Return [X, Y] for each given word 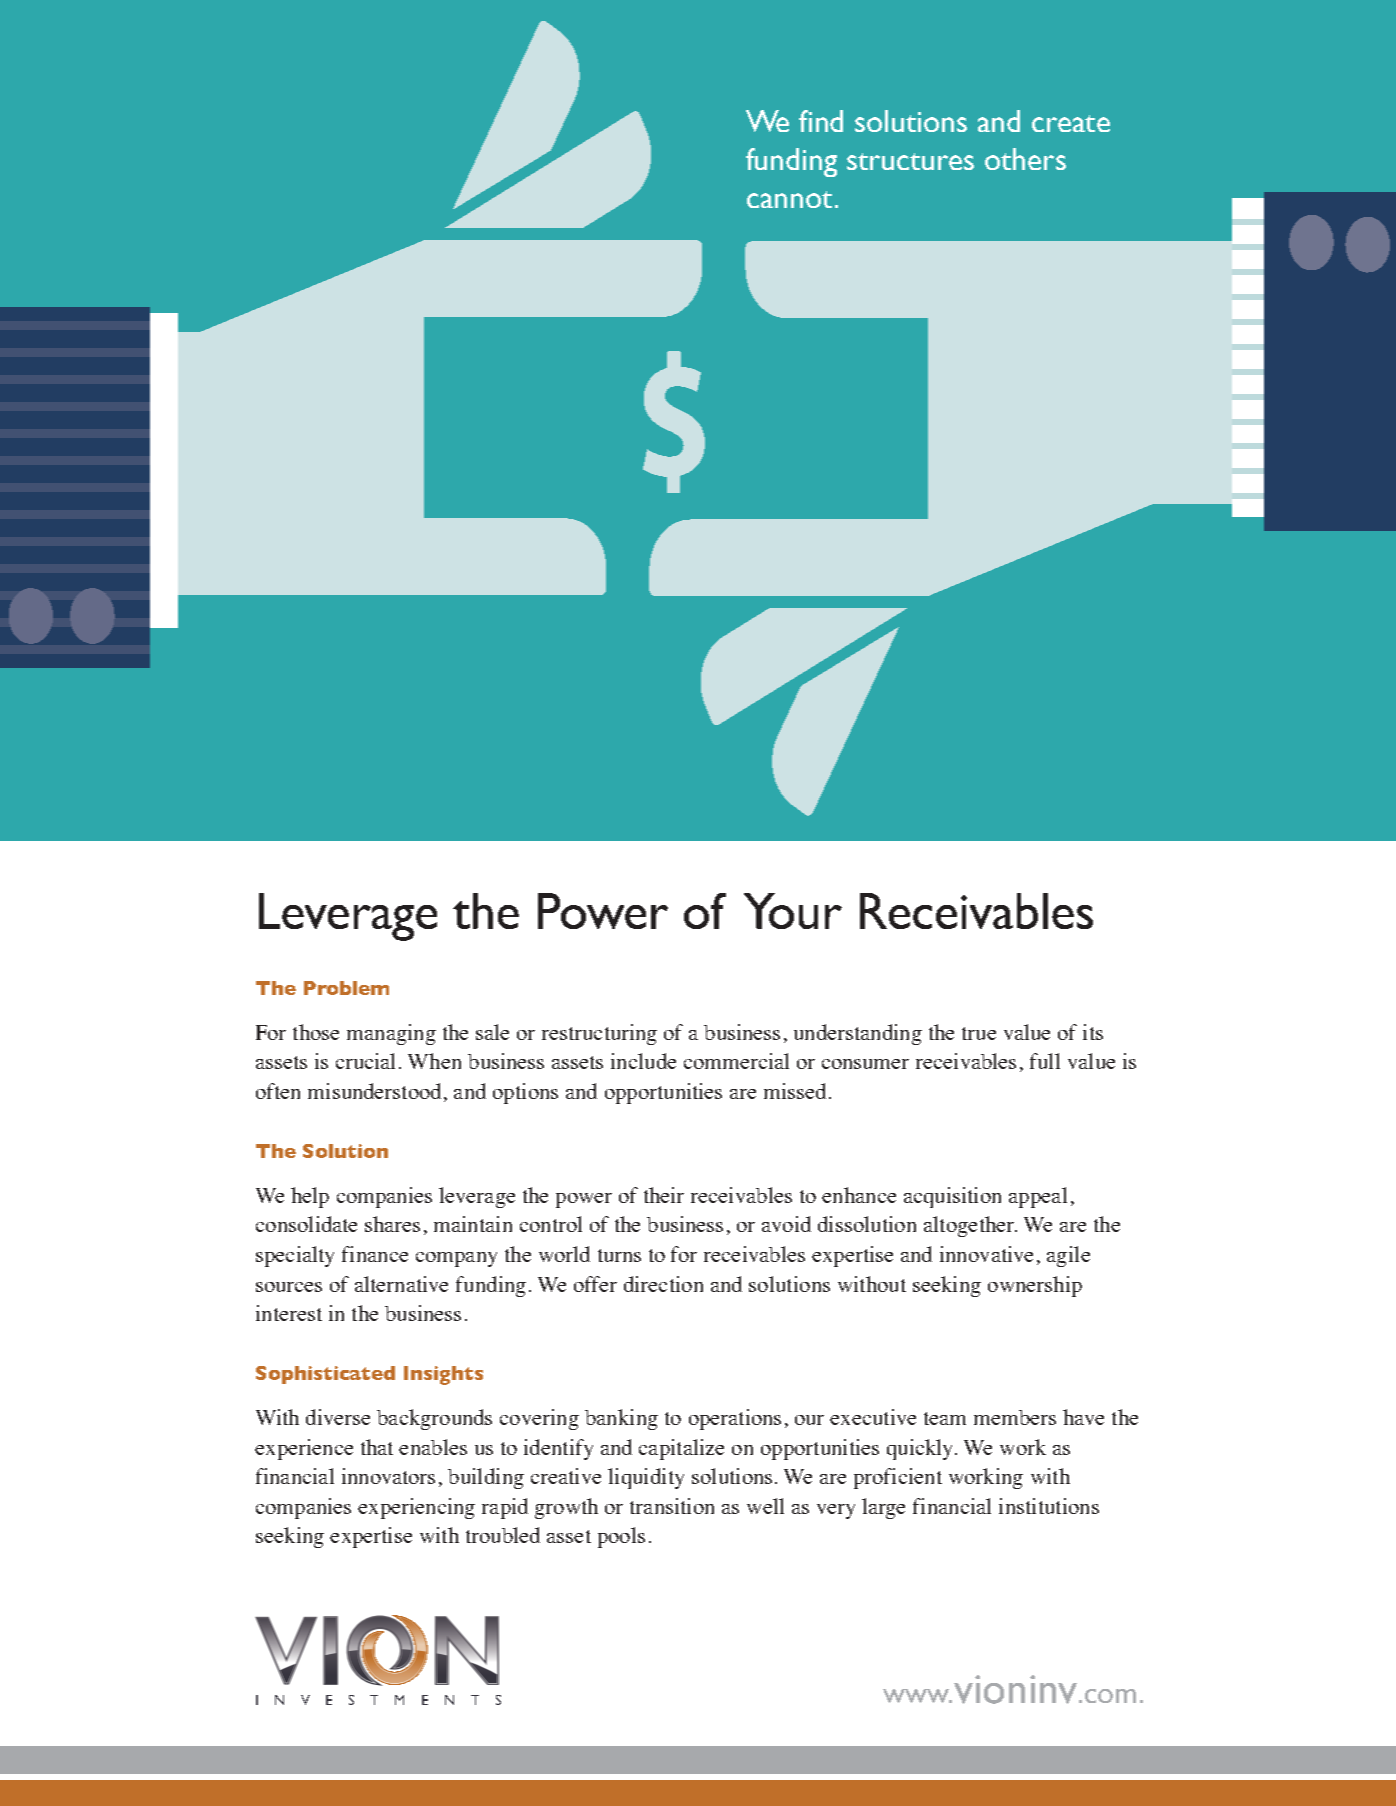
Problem [346, 988]
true [979, 1033]
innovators [388, 1476]
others [1025, 159]
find [821, 121]
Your [793, 911]
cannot [789, 199]
